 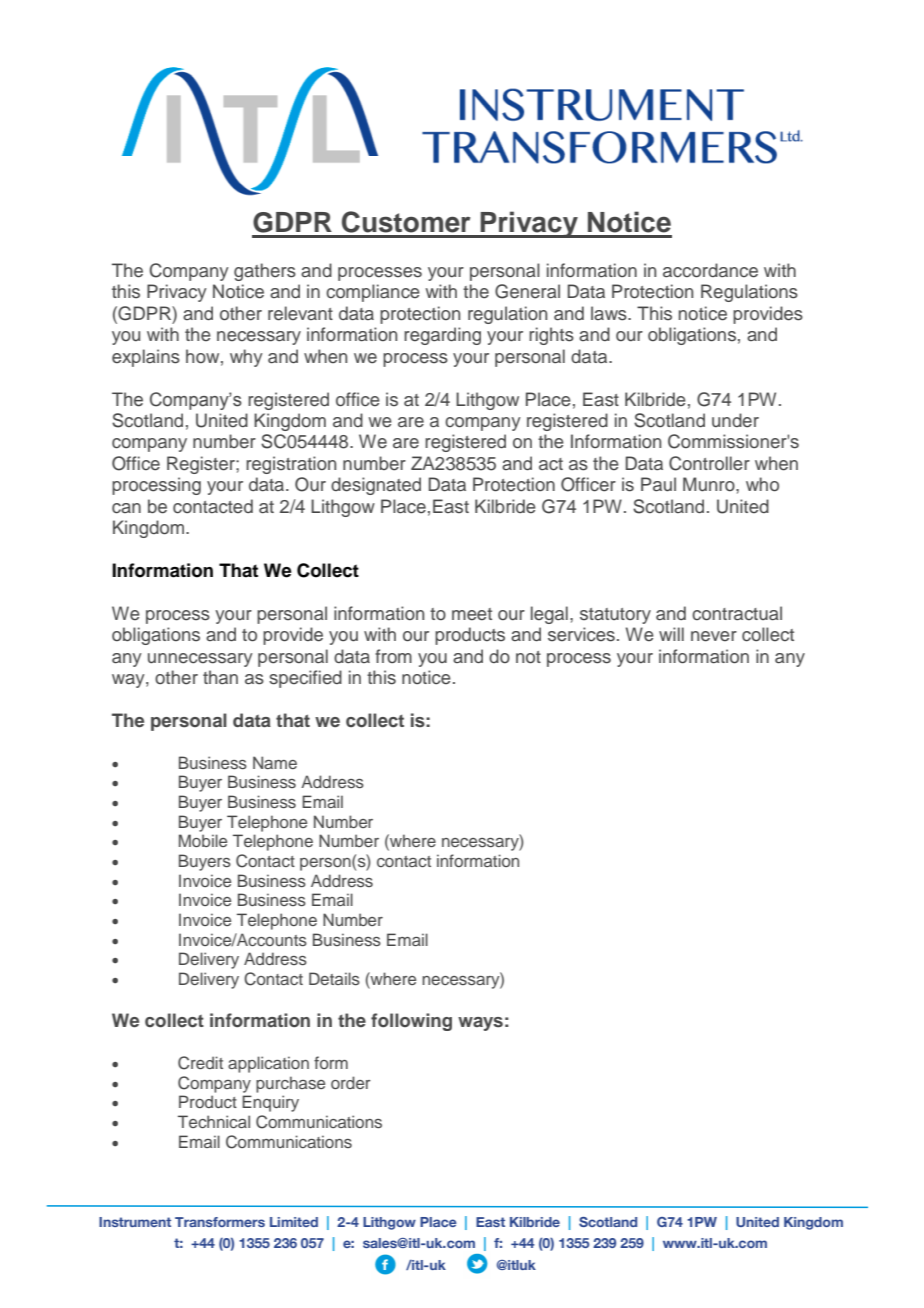 I want to click on designated, so click(x=376, y=486).
